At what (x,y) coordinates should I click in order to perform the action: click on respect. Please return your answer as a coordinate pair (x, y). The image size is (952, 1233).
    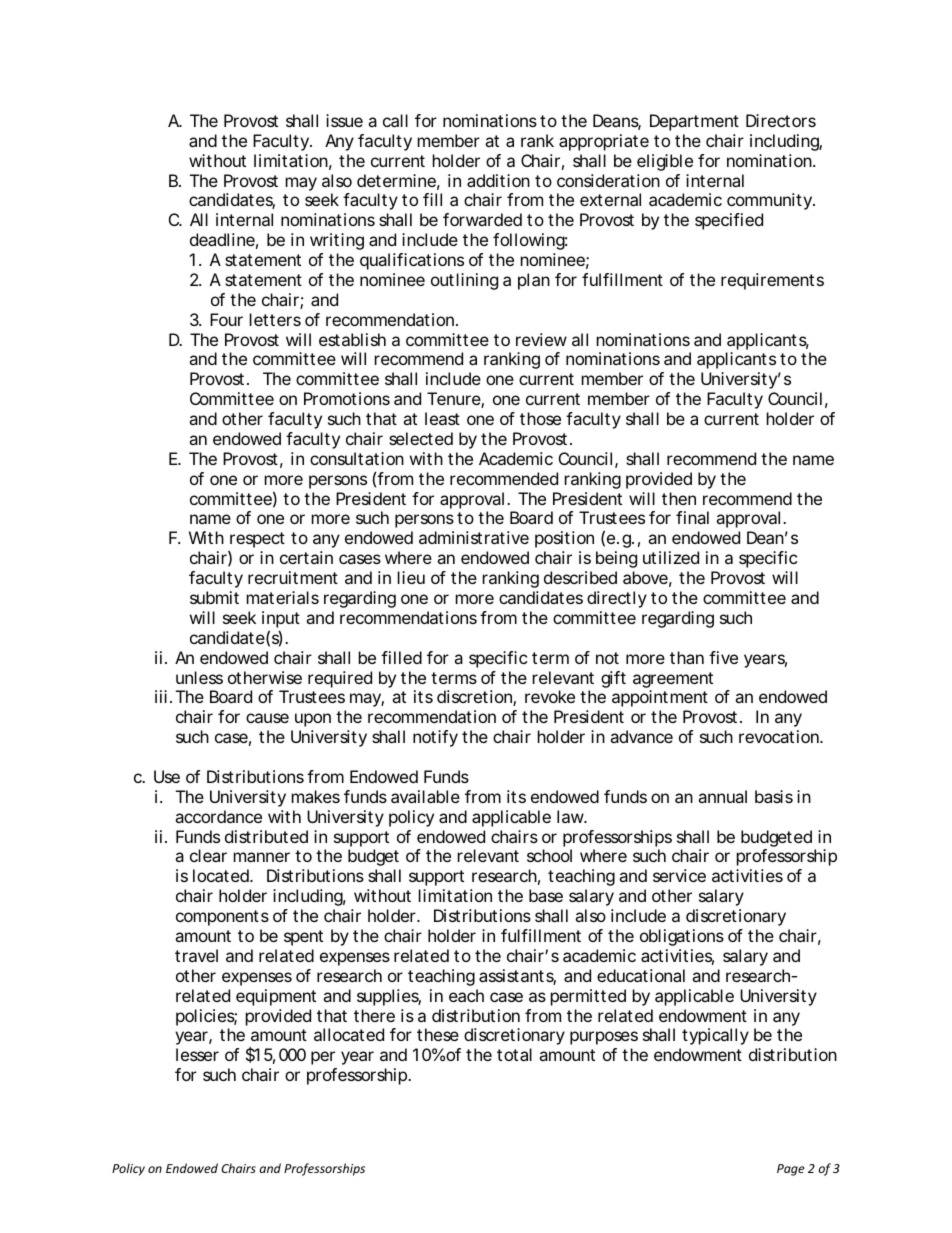
    Looking at the image, I should click on (257, 540).
